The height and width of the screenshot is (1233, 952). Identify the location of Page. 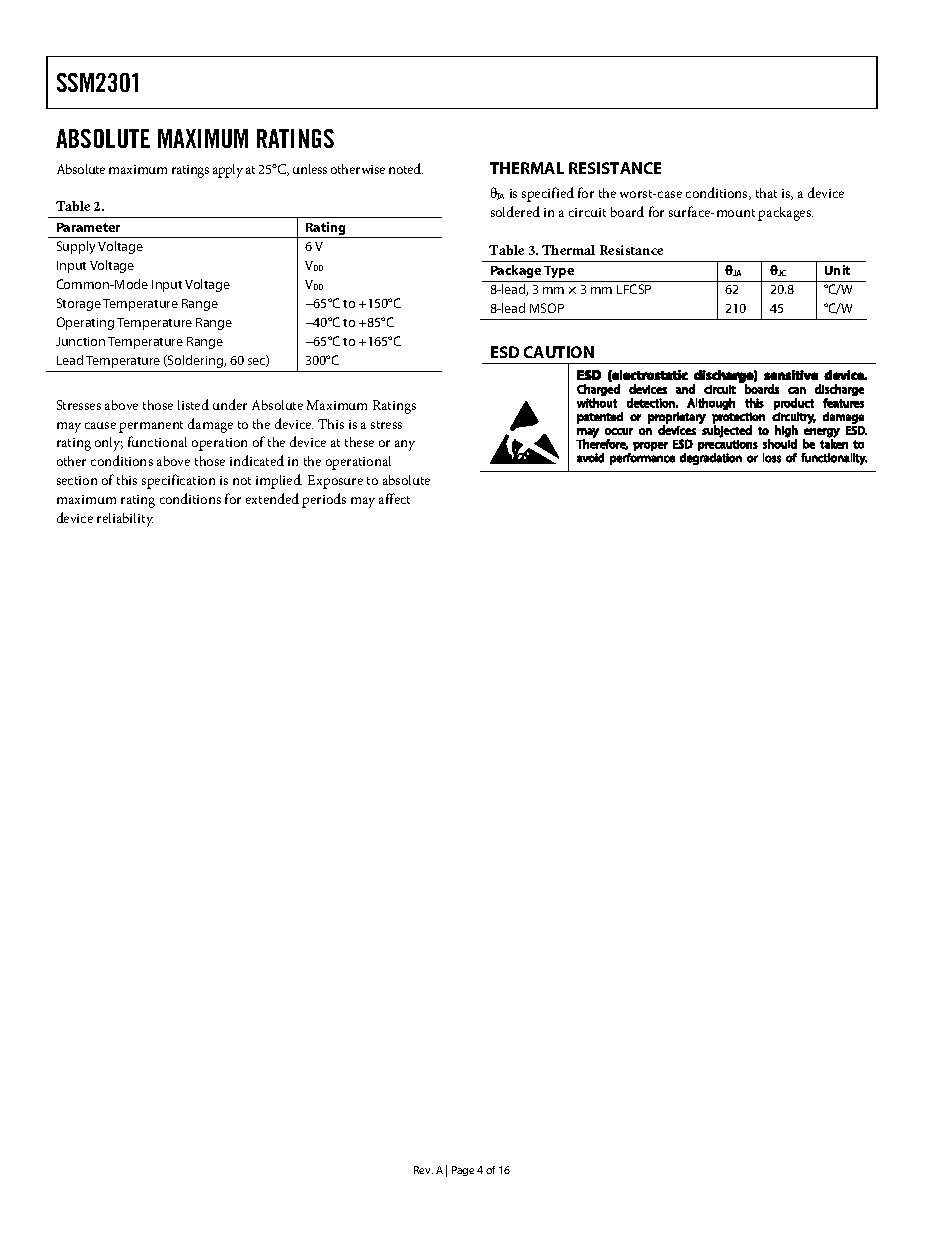
(463, 1171).
